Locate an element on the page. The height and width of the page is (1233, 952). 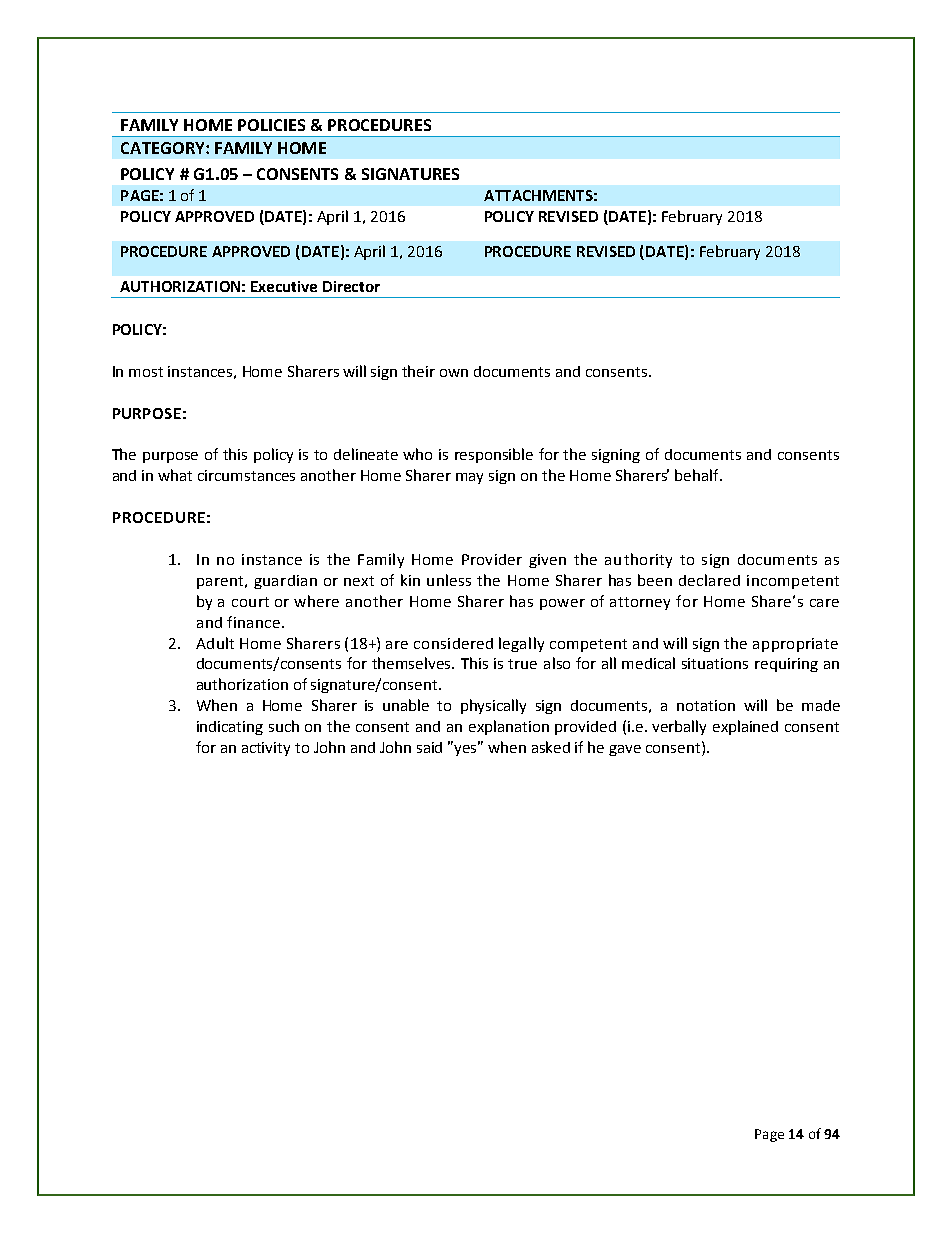
explained is located at coordinates (745, 727).
